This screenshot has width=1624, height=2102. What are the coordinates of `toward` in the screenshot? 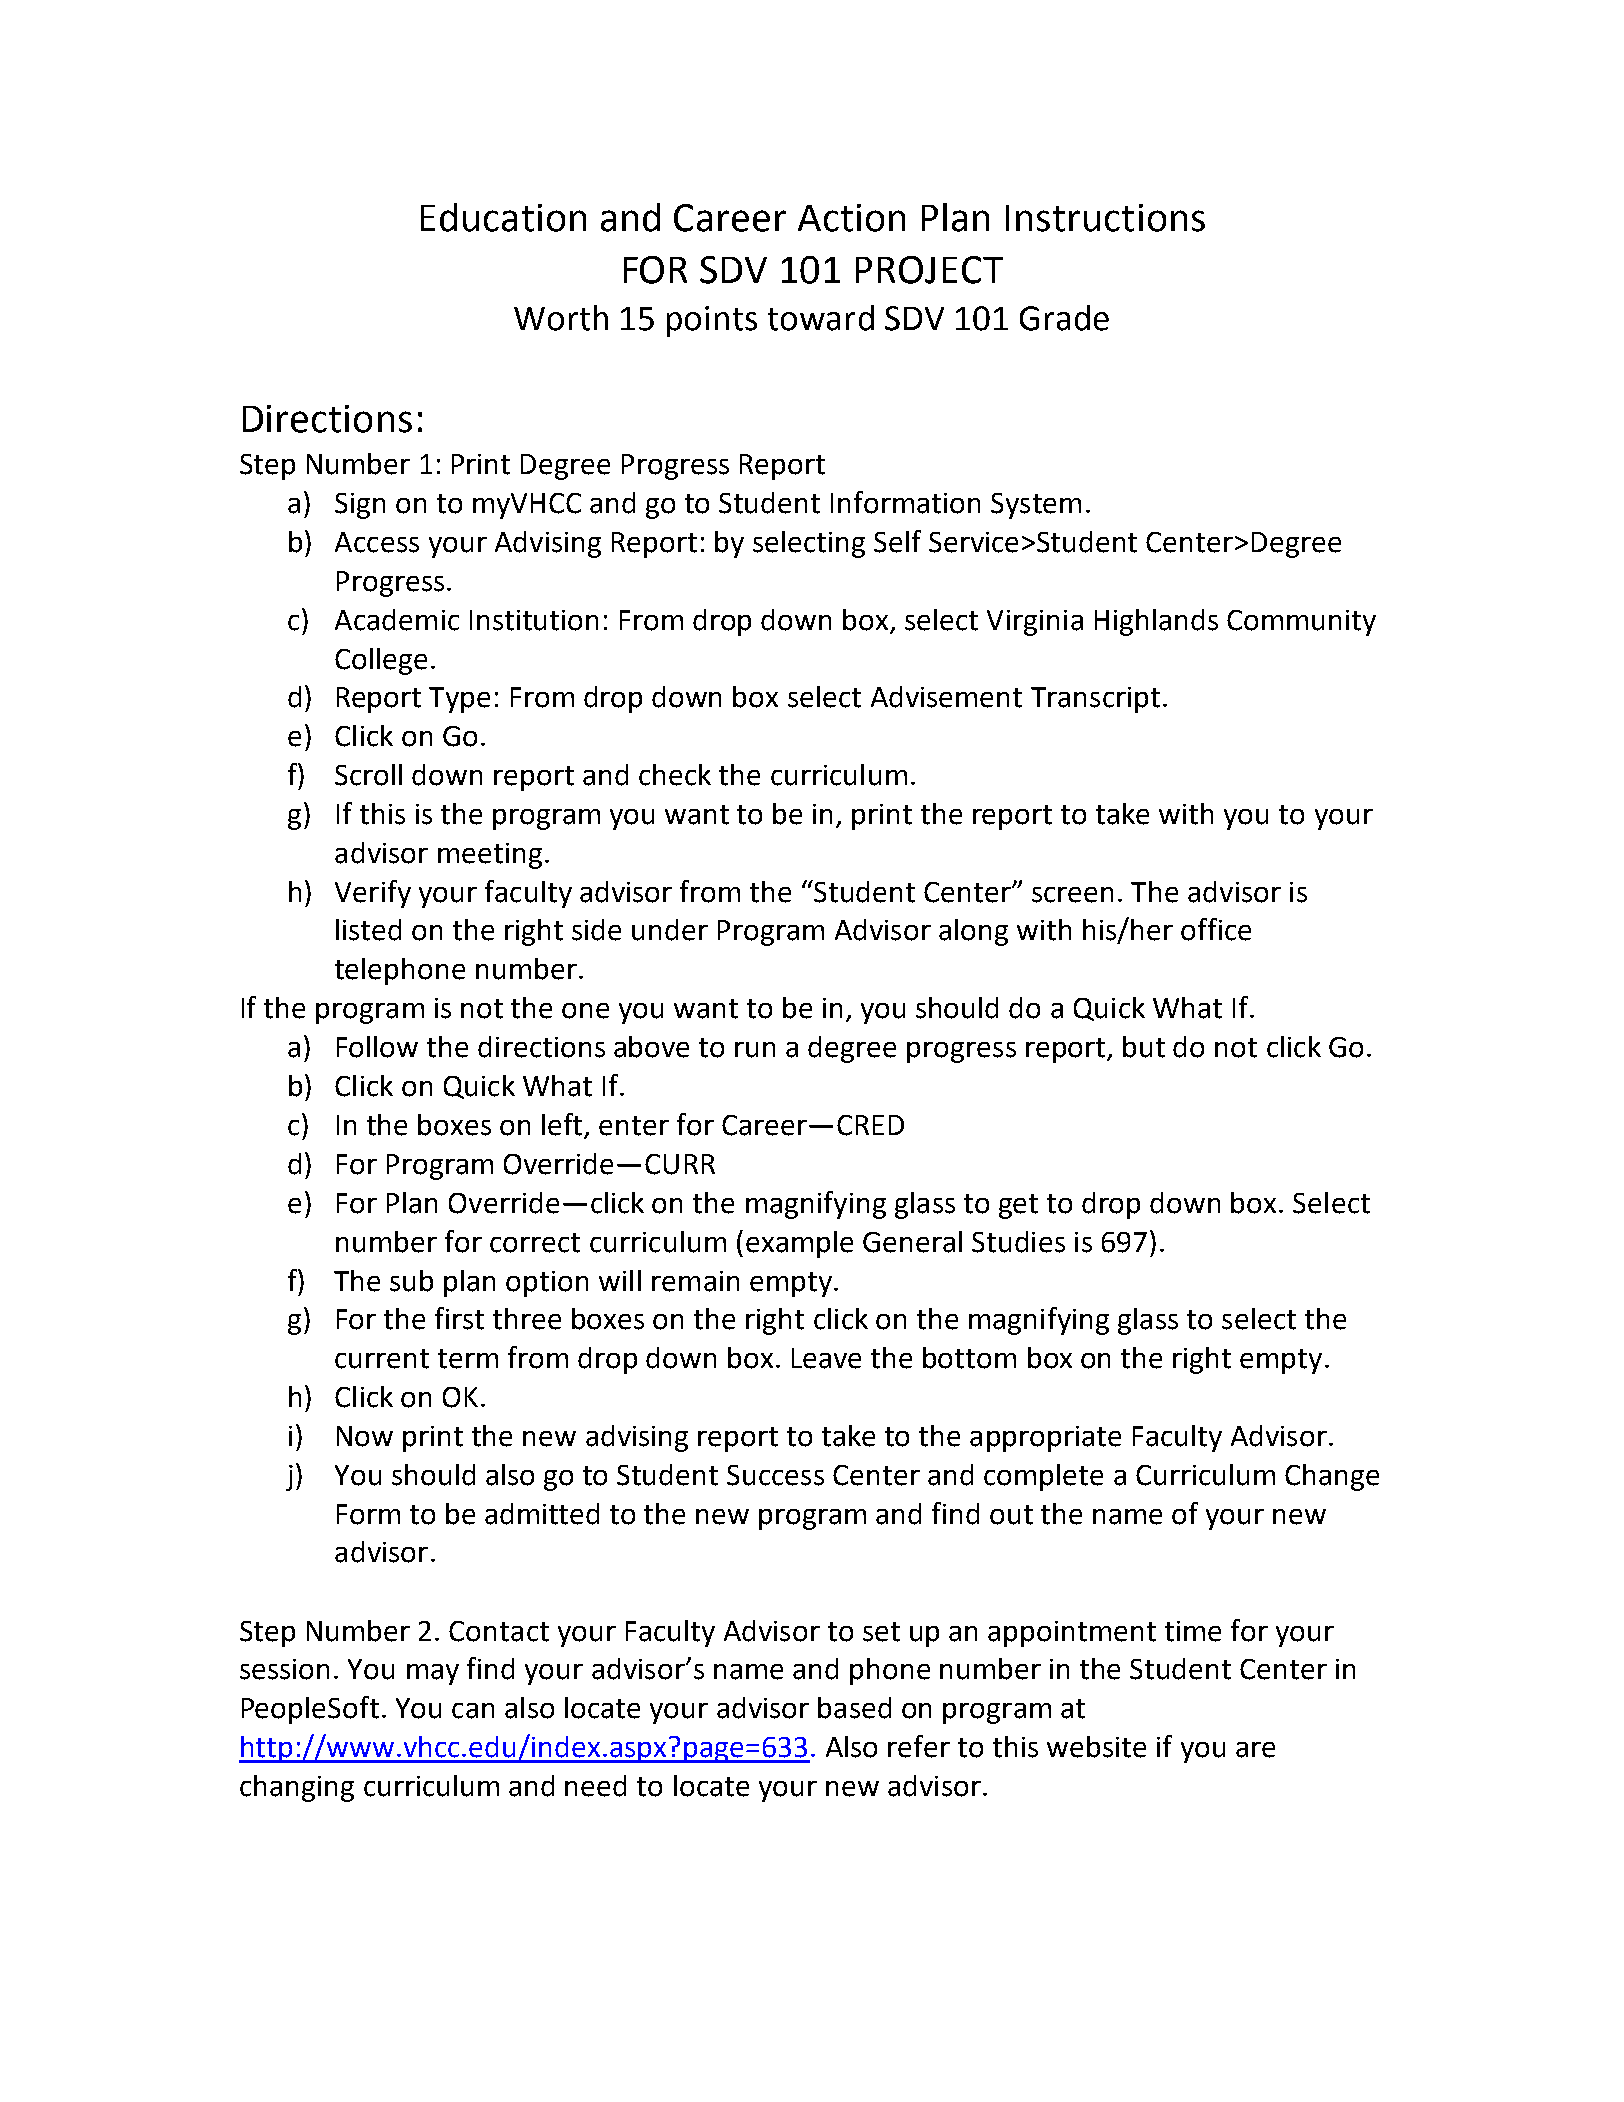 It's located at (821, 318).
